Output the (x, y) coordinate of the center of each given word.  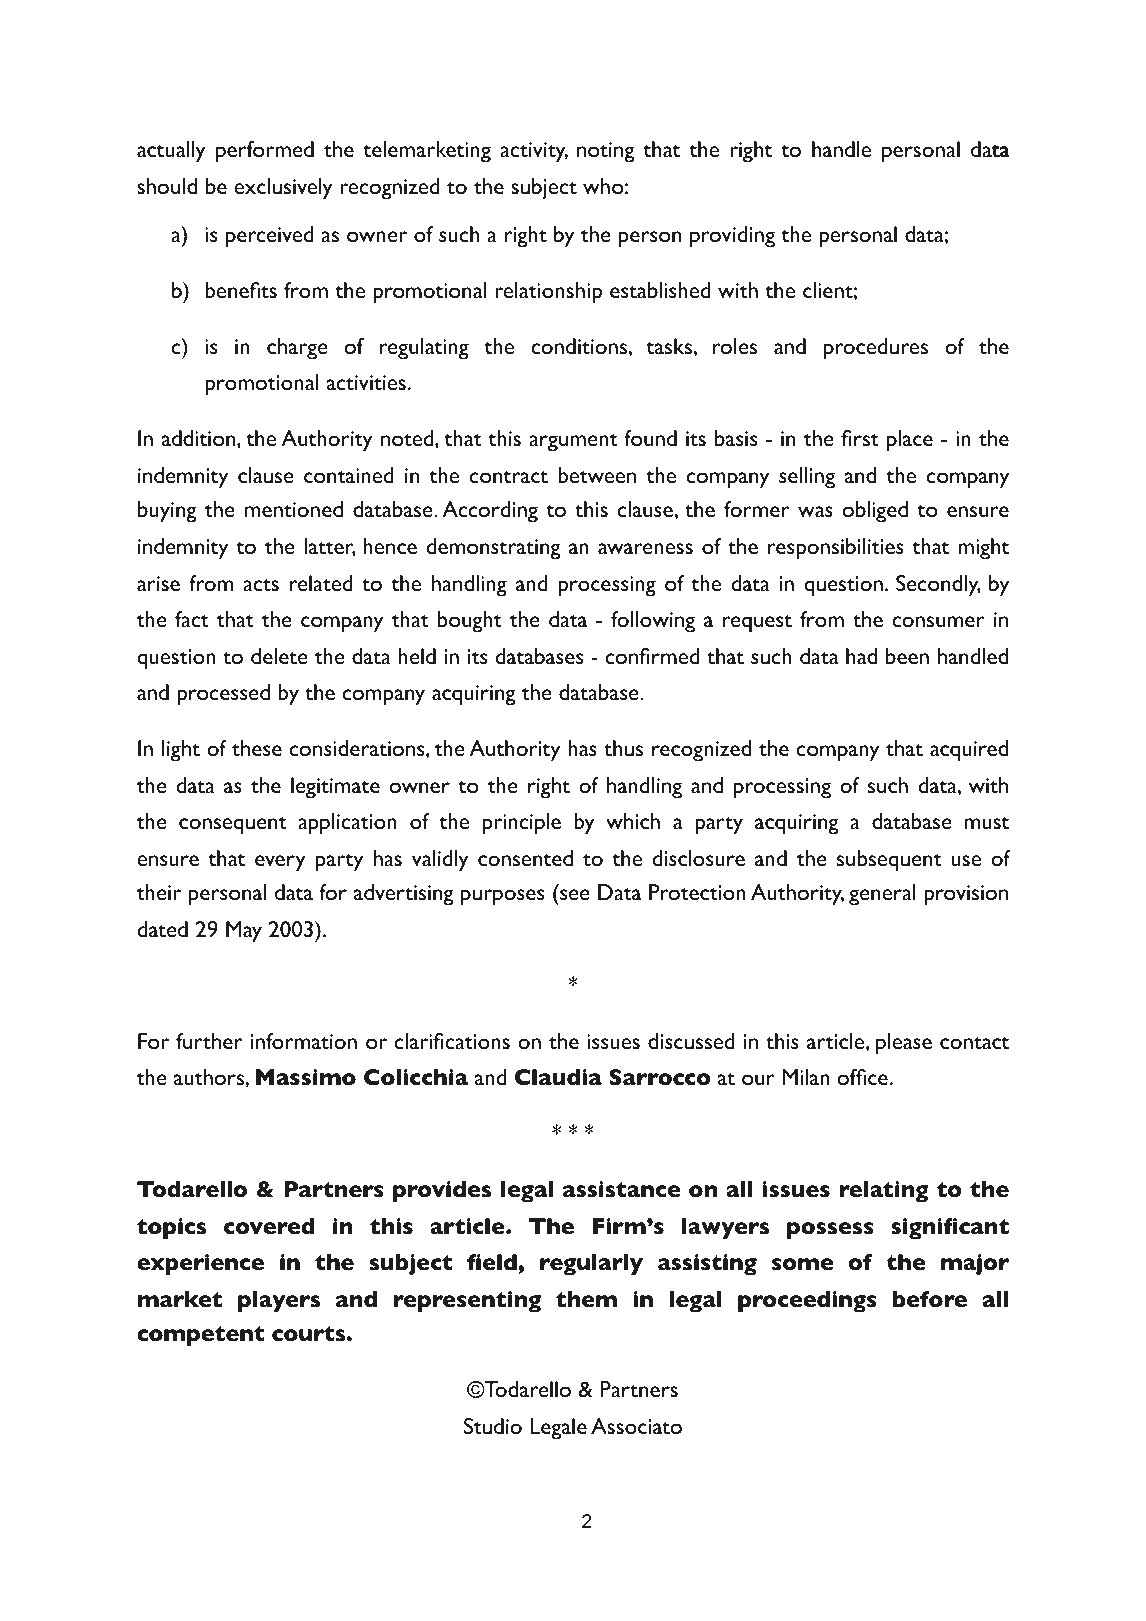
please (904, 1044)
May (244, 932)
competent (201, 1336)
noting (606, 152)
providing (732, 237)
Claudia (558, 1077)
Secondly (938, 586)
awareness (645, 548)
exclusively (283, 189)
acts (261, 585)
